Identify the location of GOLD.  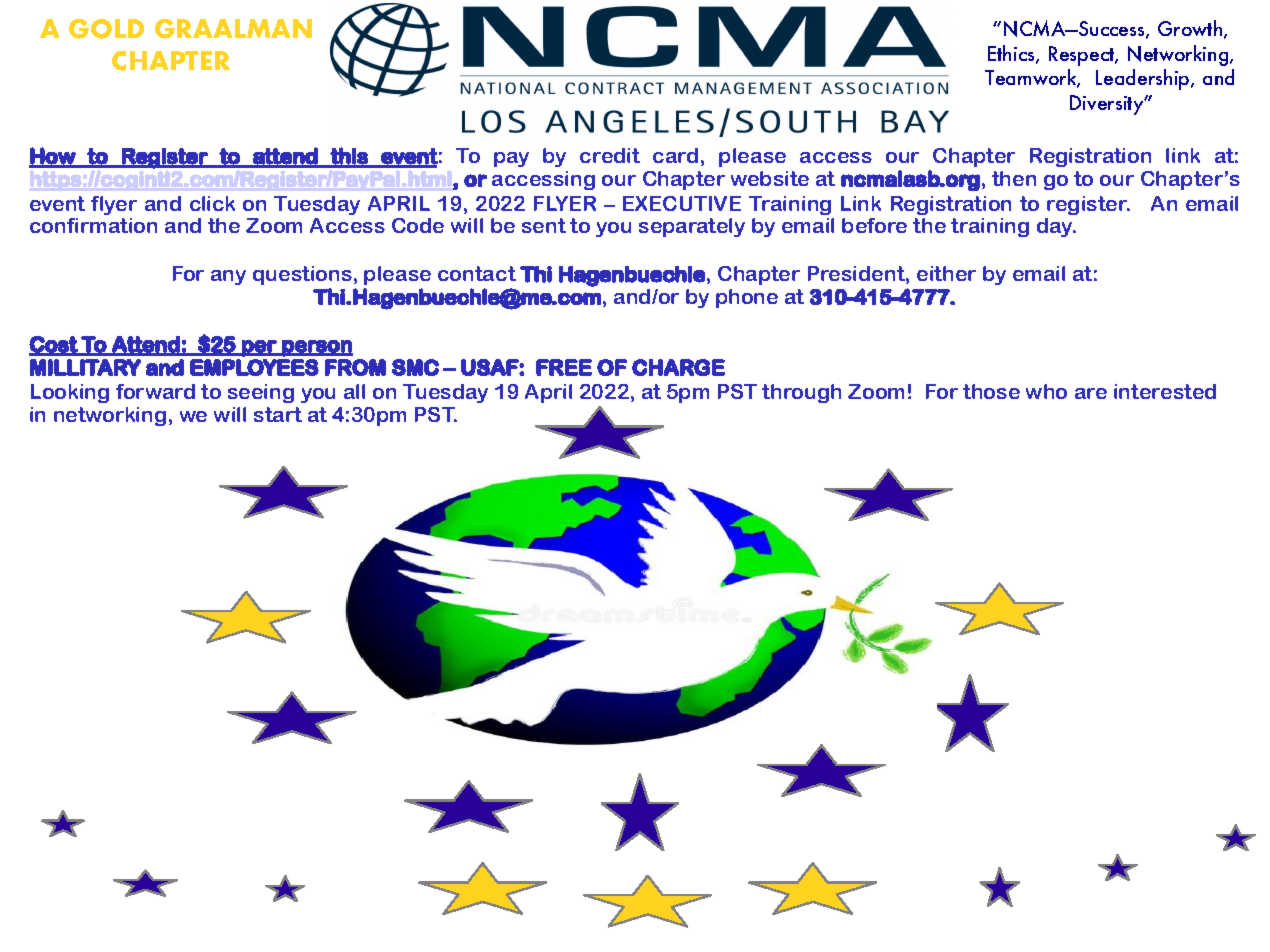
(106, 29).
